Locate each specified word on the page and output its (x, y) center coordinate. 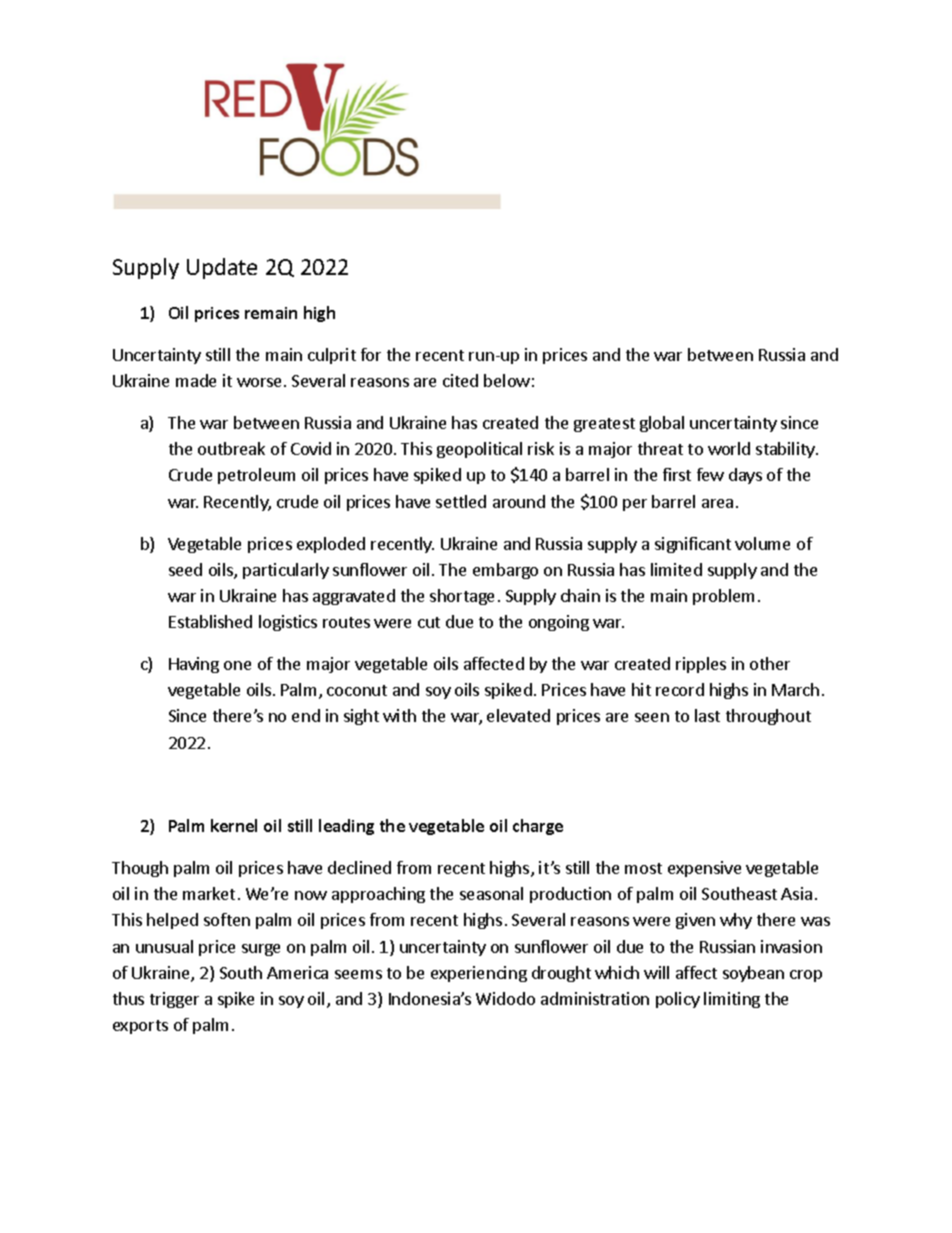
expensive (704, 869)
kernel (234, 825)
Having (194, 665)
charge (538, 827)
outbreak (231, 448)
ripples (701, 665)
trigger (174, 1000)
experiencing (479, 974)
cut (429, 622)
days (745, 476)
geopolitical (479, 450)
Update (222, 268)
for (371, 354)
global (662, 424)
